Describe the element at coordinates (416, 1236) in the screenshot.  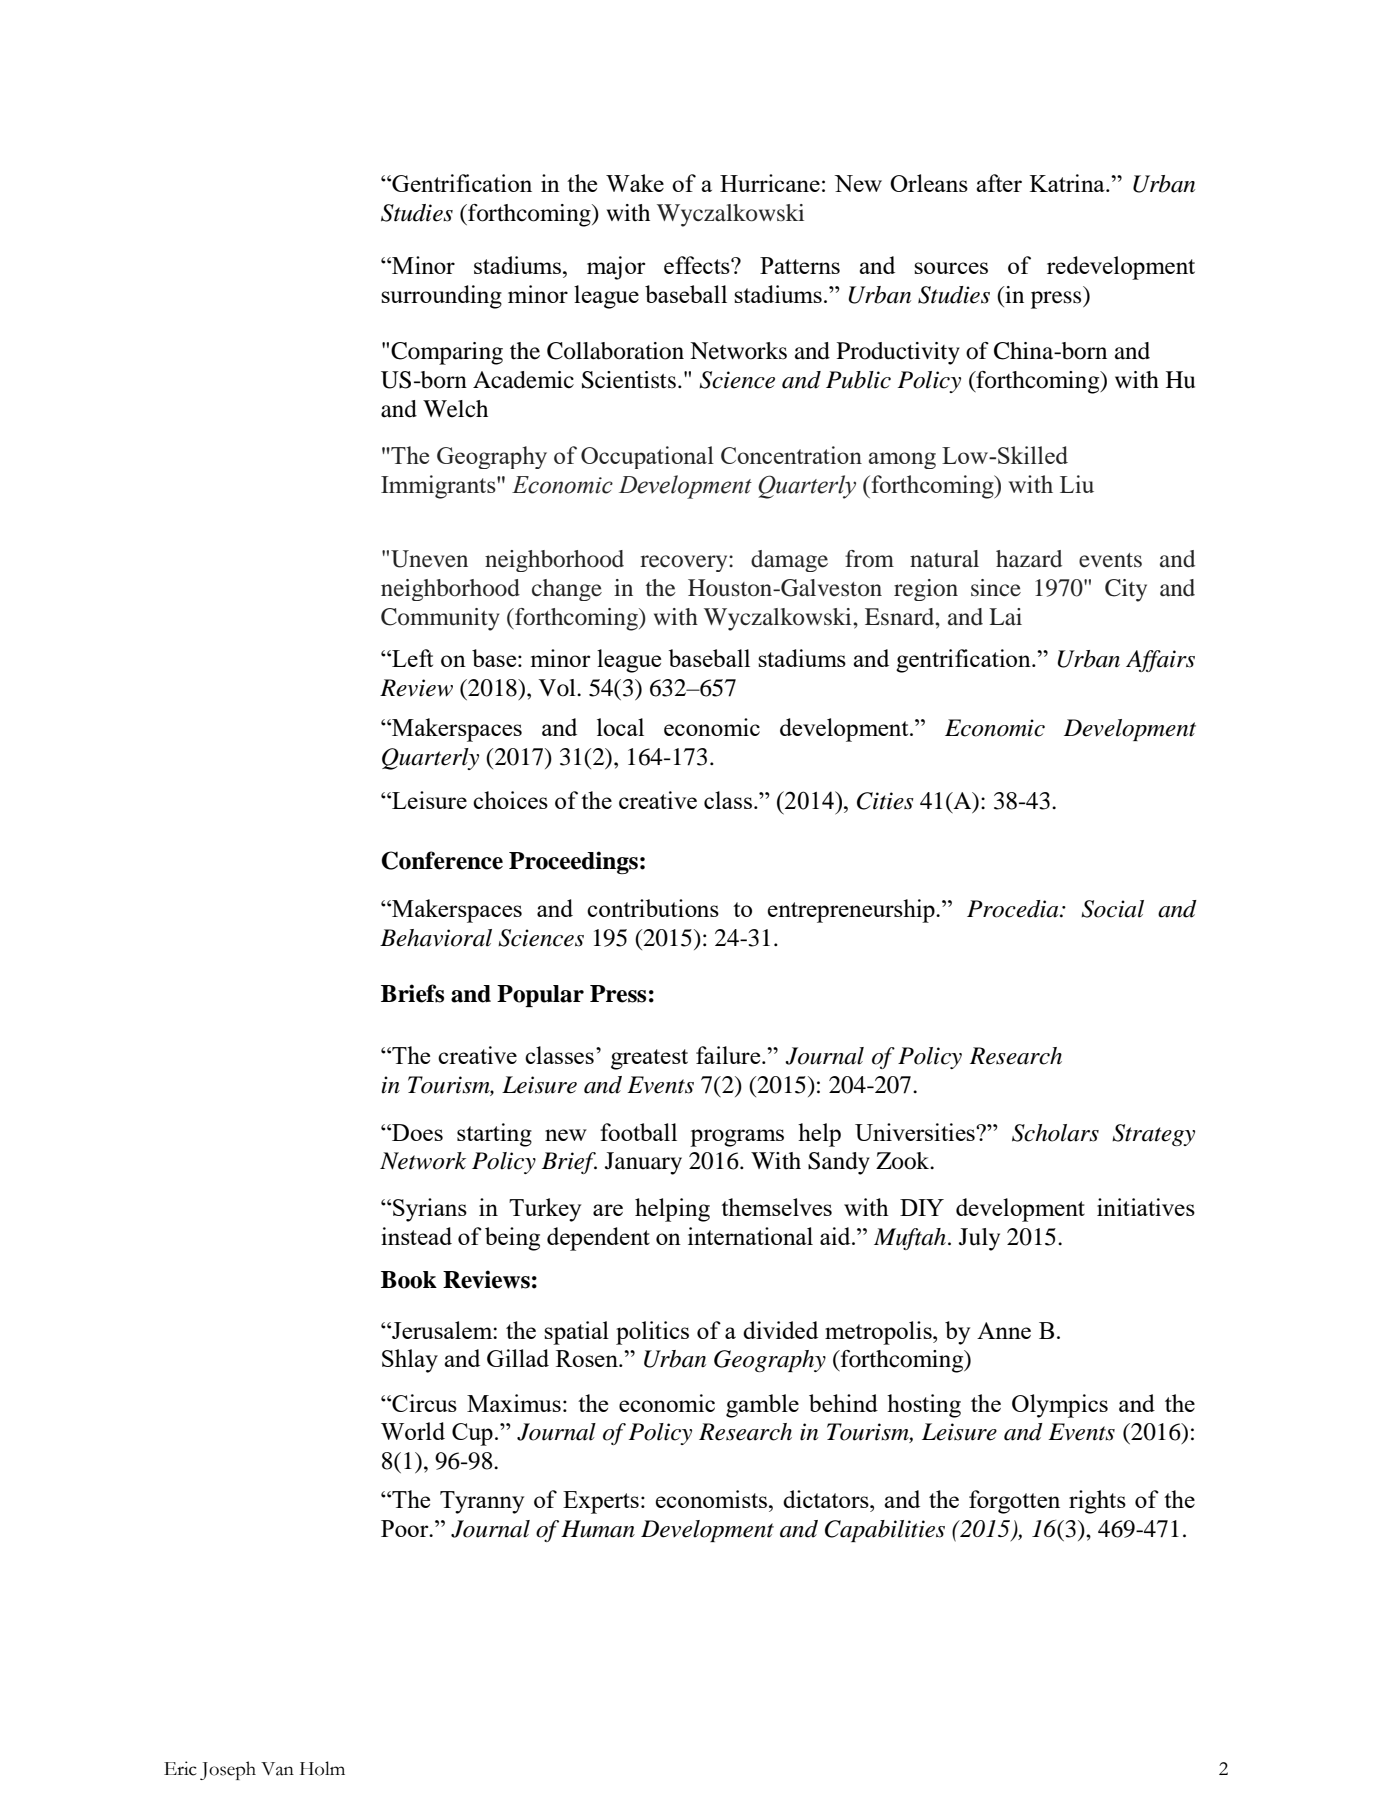
I see `instead` at that location.
